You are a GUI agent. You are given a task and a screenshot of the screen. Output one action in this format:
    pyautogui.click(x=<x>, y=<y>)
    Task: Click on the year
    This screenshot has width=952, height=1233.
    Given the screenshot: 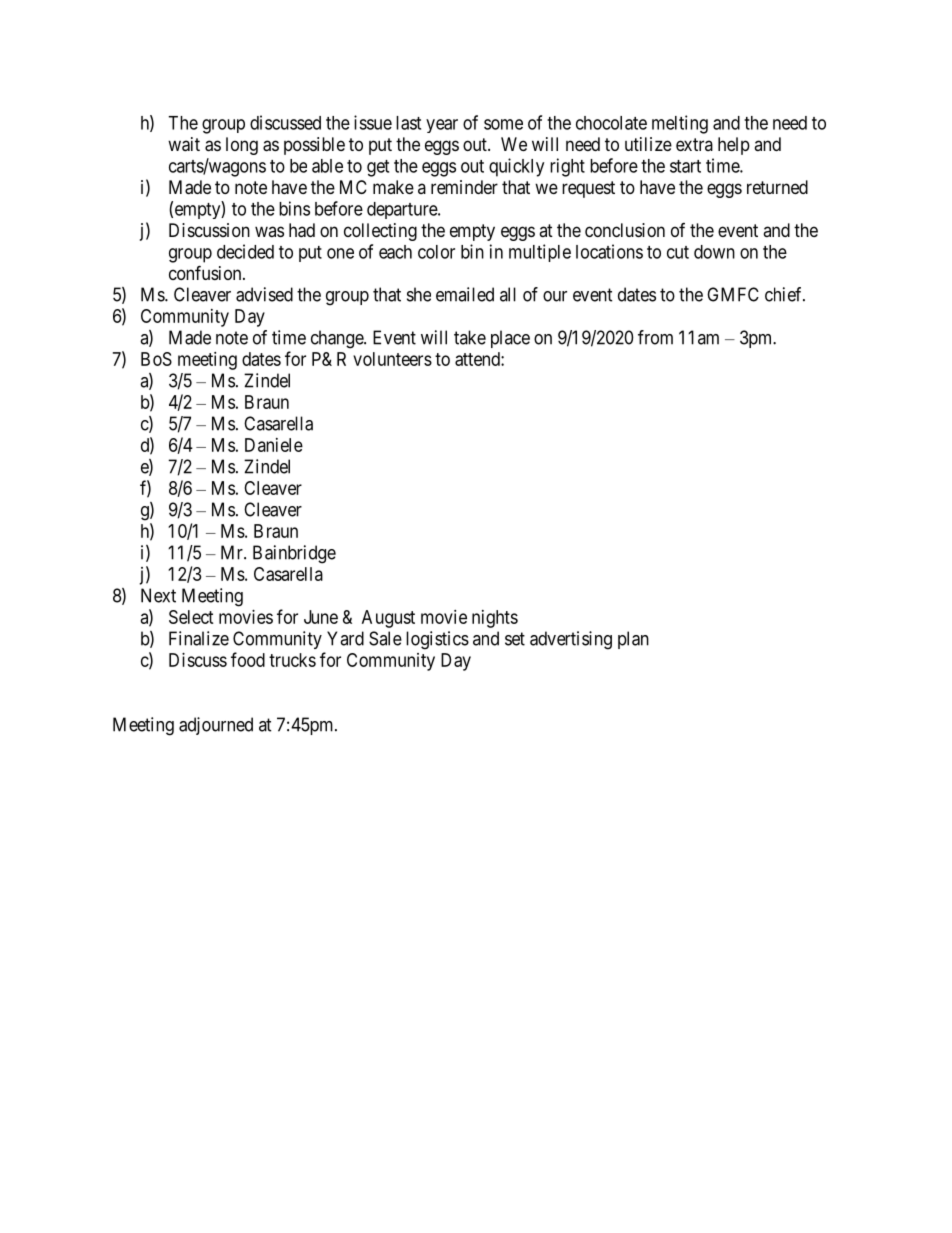 What is the action you would take?
    pyautogui.click(x=442, y=126)
